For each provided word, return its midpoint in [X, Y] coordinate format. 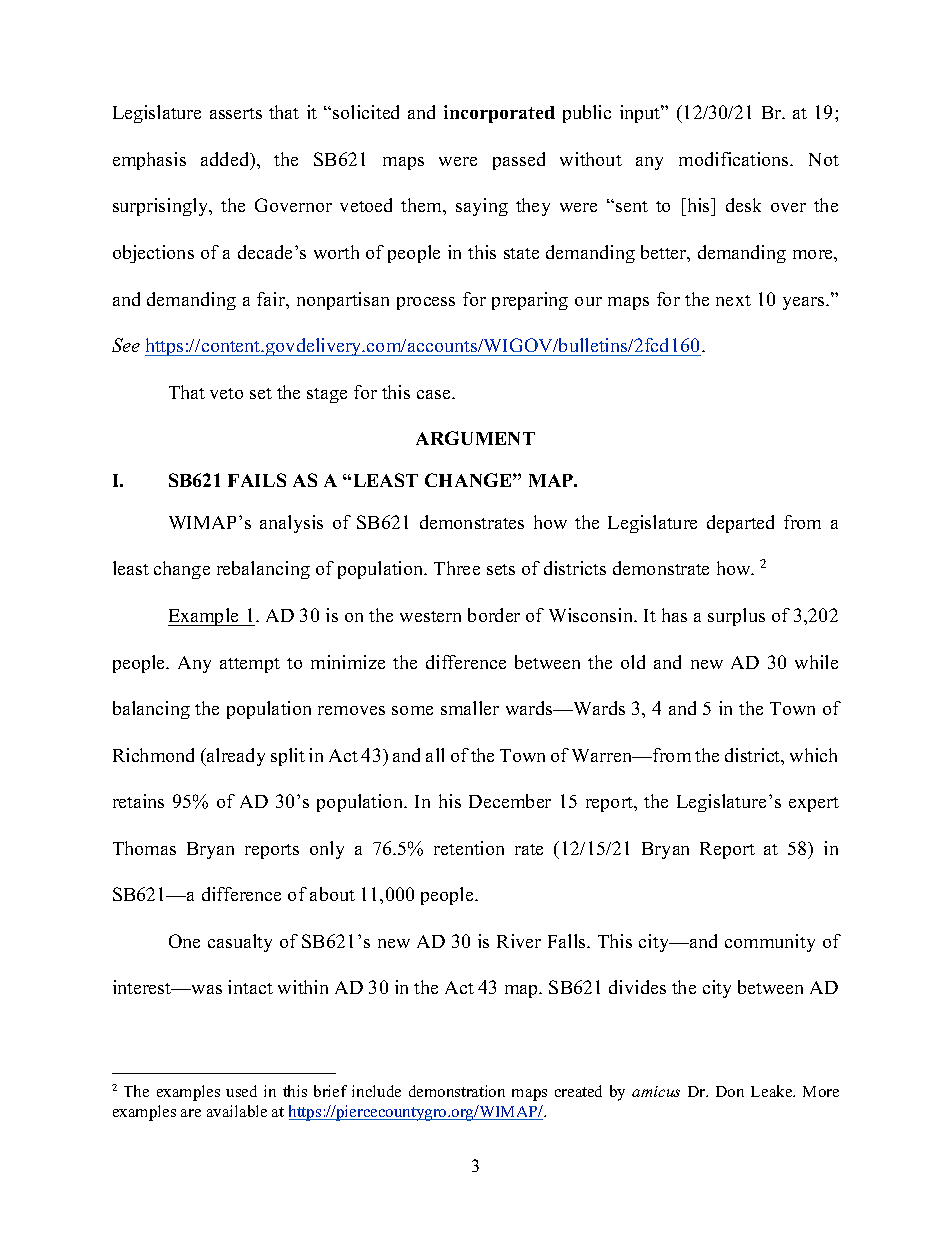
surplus [736, 617]
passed [519, 161]
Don [730, 1091]
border [494, 615]
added [226, 160]
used [241, 1091]
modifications [735, 159]
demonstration [457, 1091]
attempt [250, 665]
